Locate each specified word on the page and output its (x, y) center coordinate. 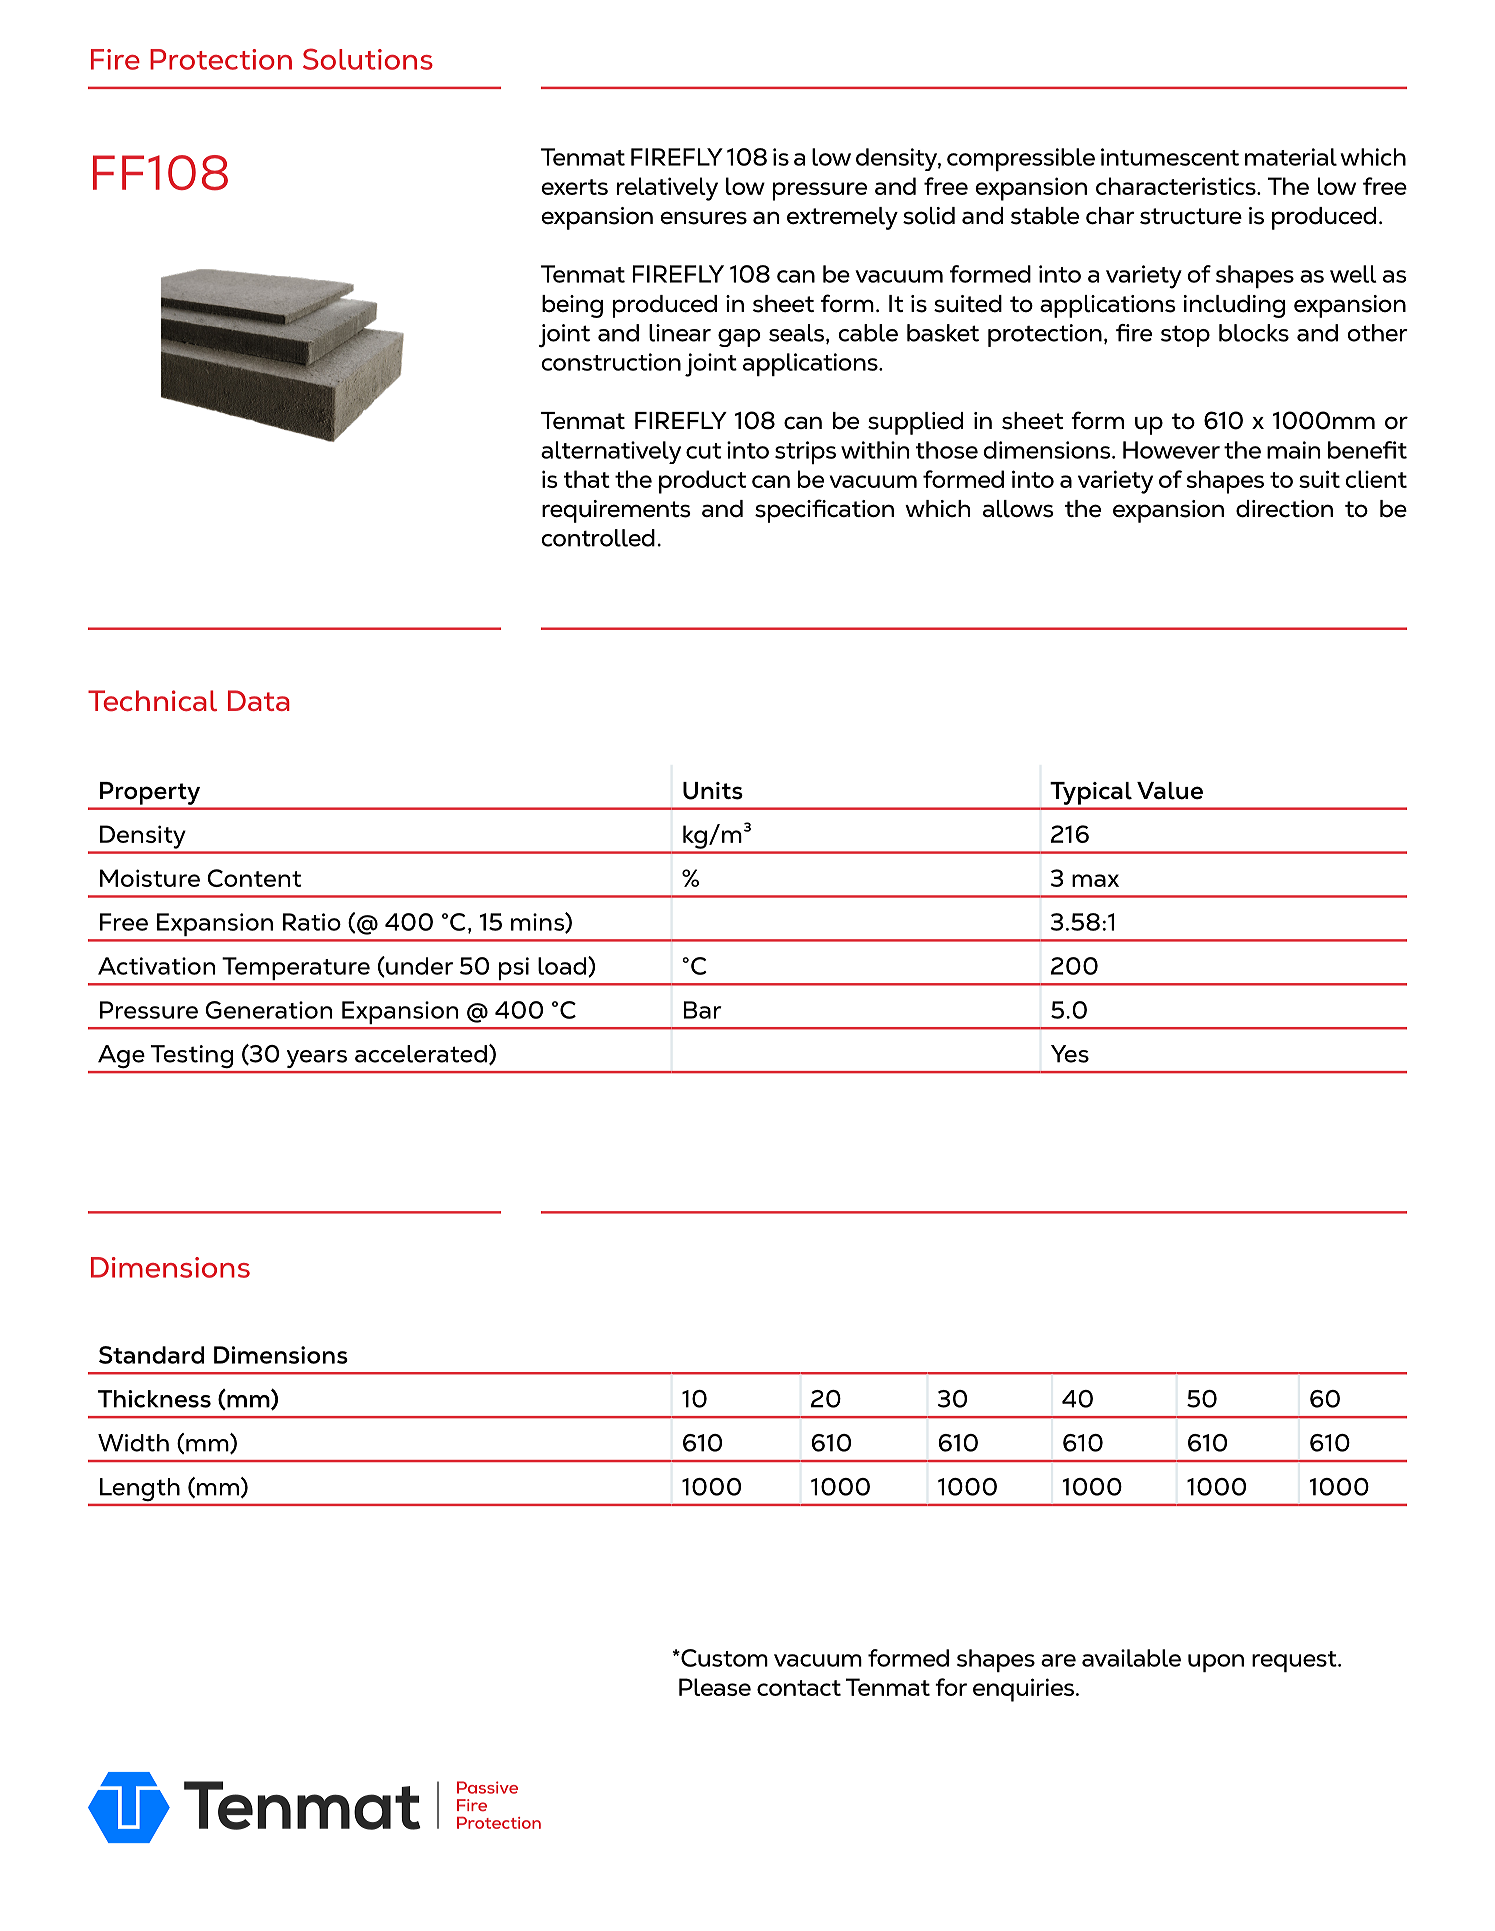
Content (254, 878)
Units (713, 791)
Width (133, 1443)
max (1095, 880)
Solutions (368, 59)
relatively (667, 189)
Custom (723, 1658)
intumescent (1170, 157)
